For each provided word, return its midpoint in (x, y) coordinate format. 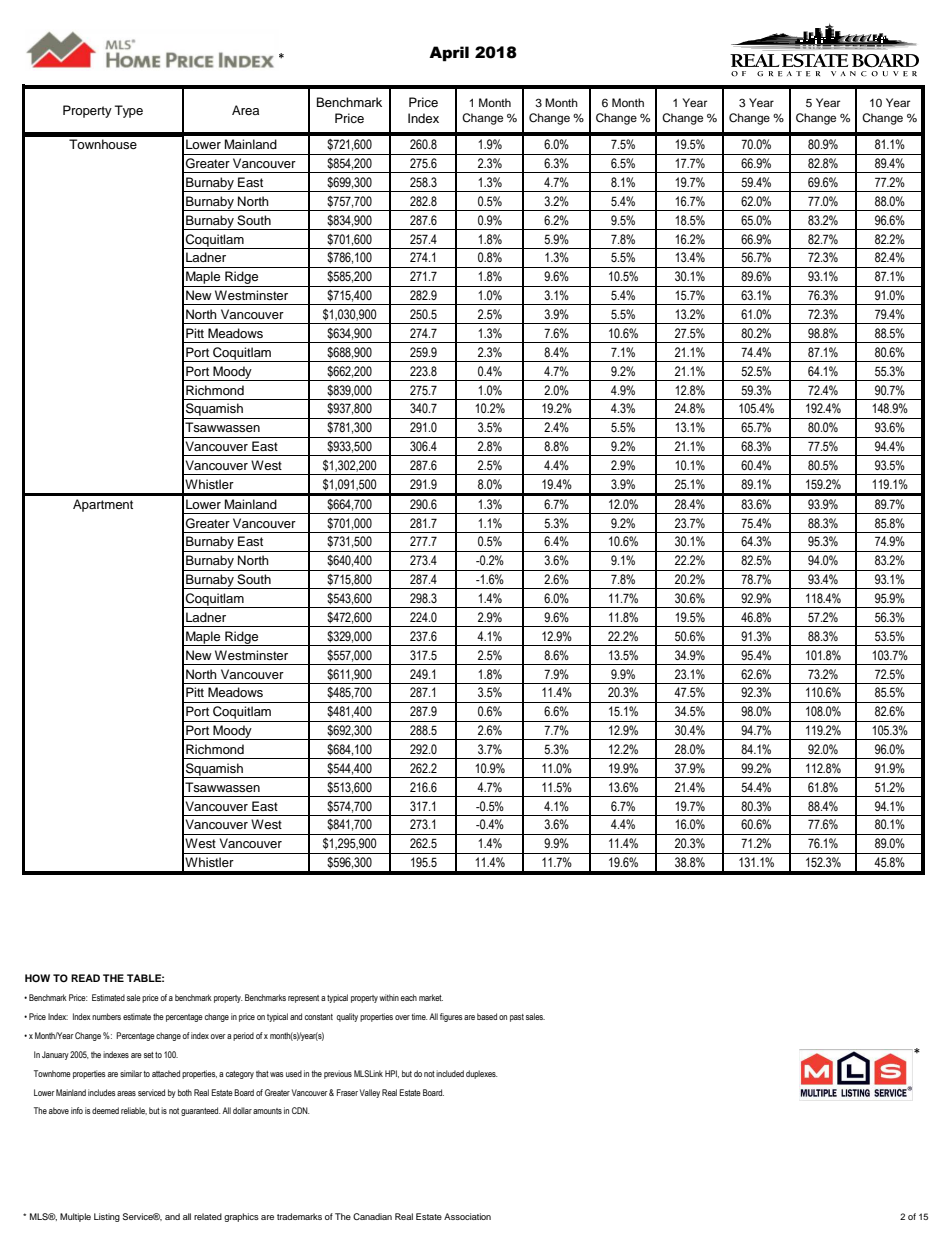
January (55, 1055)
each (409, 997)
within (389, 997)
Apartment (103, 505)
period (243, 1036)
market (431, 997)
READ (85, 978)
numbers (106, 1016)
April (449, 54)
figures (451, 1017)
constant (319, 1017)
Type (129, 111)
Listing (107, 1217)
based (487, 1016)
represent (303, 999)
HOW (37, 978)
